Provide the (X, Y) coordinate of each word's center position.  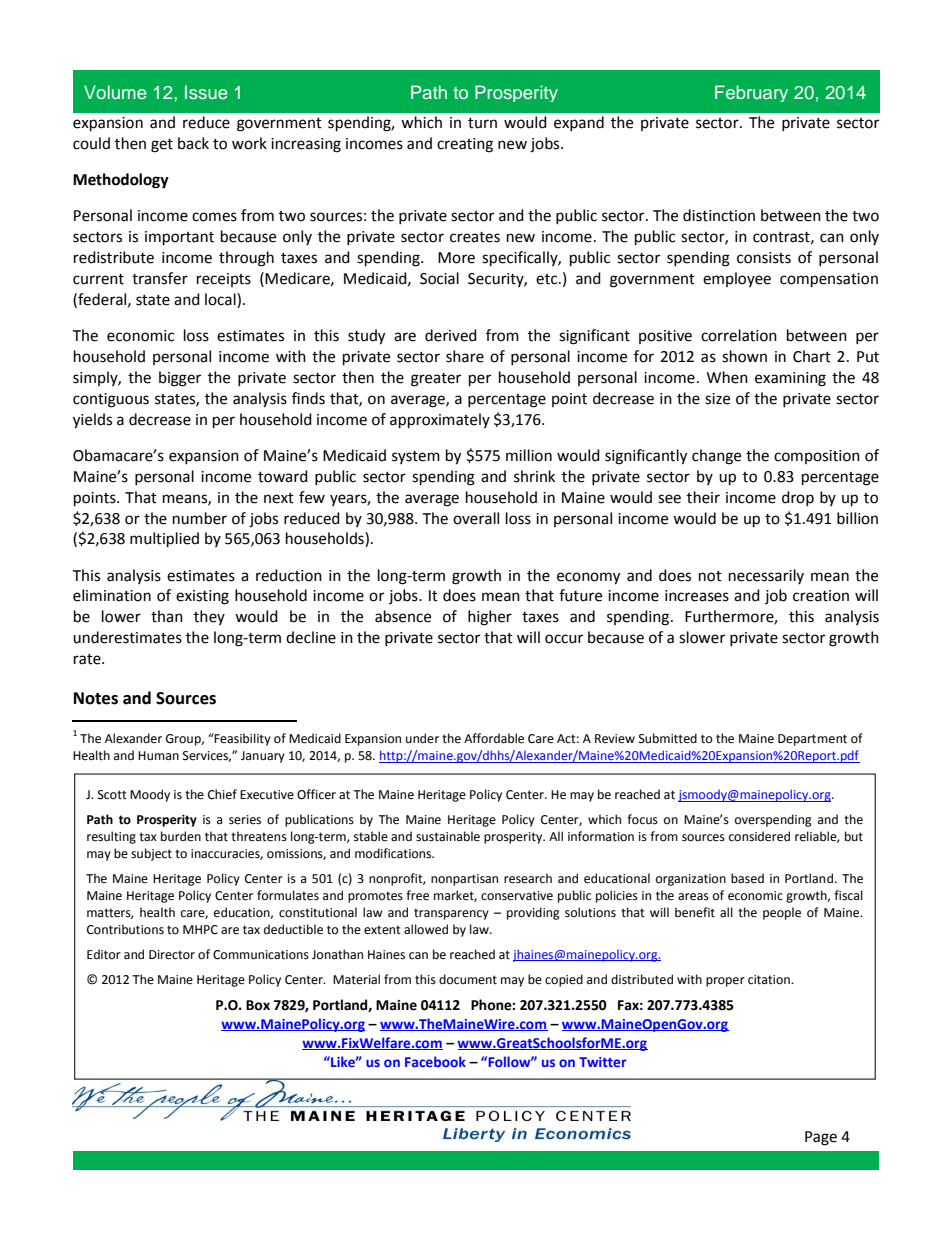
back (193, 143)
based (747, 878)
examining (790, 379)
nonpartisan (464, 880)
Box (258, 1005)
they (209, 617)
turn (482, 123)
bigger (180, 379)
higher (490, 618)
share (465, 356)
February (751, 93)
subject (151, 854)
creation (821, 596)
